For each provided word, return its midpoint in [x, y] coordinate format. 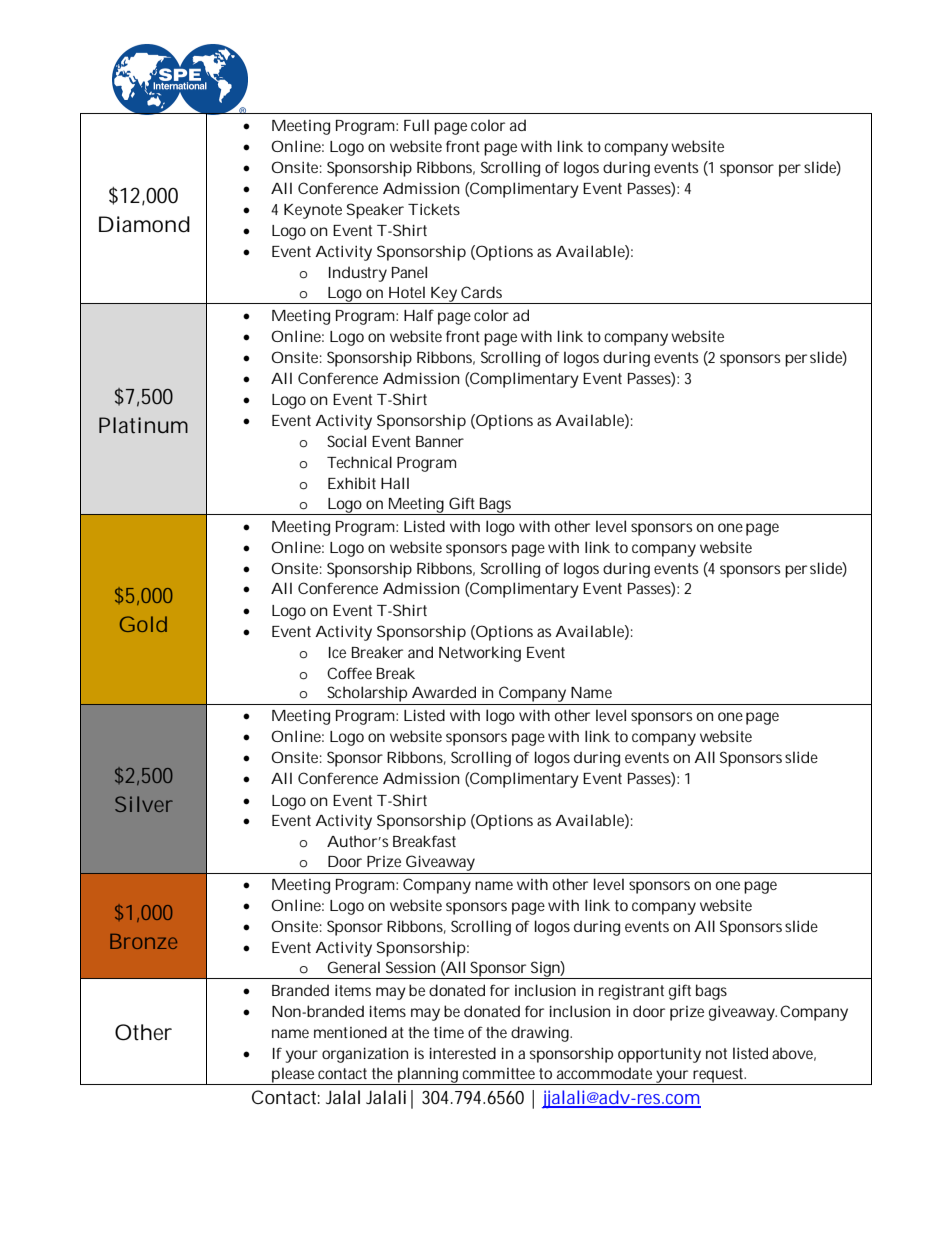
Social [346, 441]
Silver [144, 804]
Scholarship [367, 694]
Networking [480, 654]
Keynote [313, 211]
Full [416, 125]
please [292, 1076]
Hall [395, 483]
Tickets [434, 209]
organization [365, 1055]
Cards [481, 292]
